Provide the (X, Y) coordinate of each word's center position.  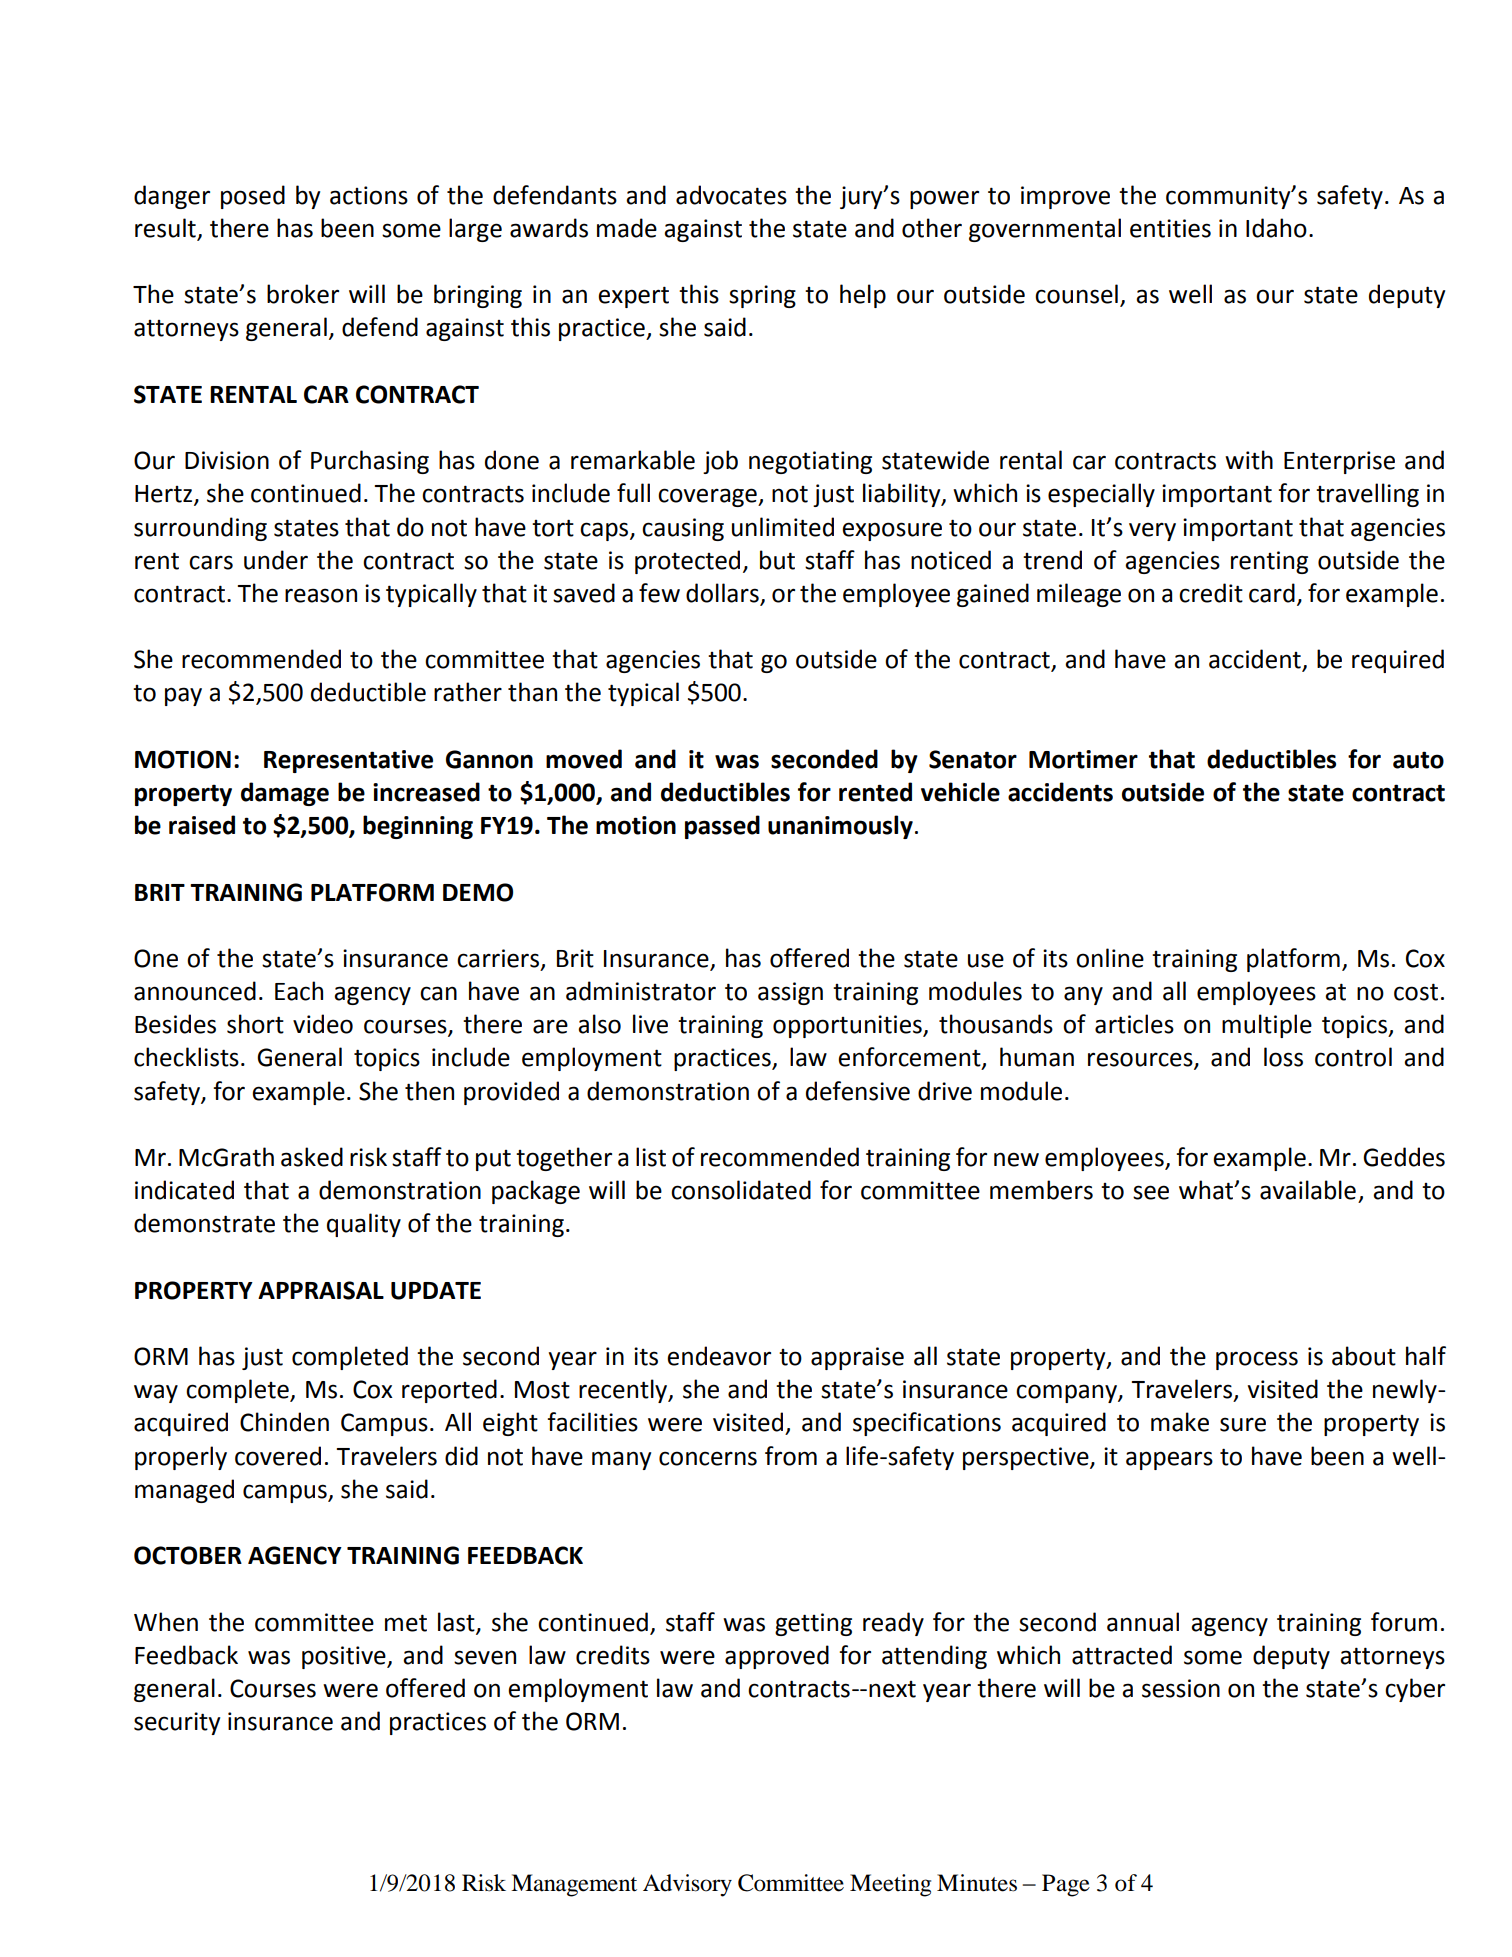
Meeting (890, 1885)
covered (278, 1456)
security (177, 1723)
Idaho (1276, 228)
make (1180, 1422)
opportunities (848, 1026)
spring (762, 296)
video (323, 1024)
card (1272, 593)
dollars (723, 594)
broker (303, 294)
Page (1066, 1885)
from (791, 1456)
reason (321, 595)
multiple (1267, 1026)
